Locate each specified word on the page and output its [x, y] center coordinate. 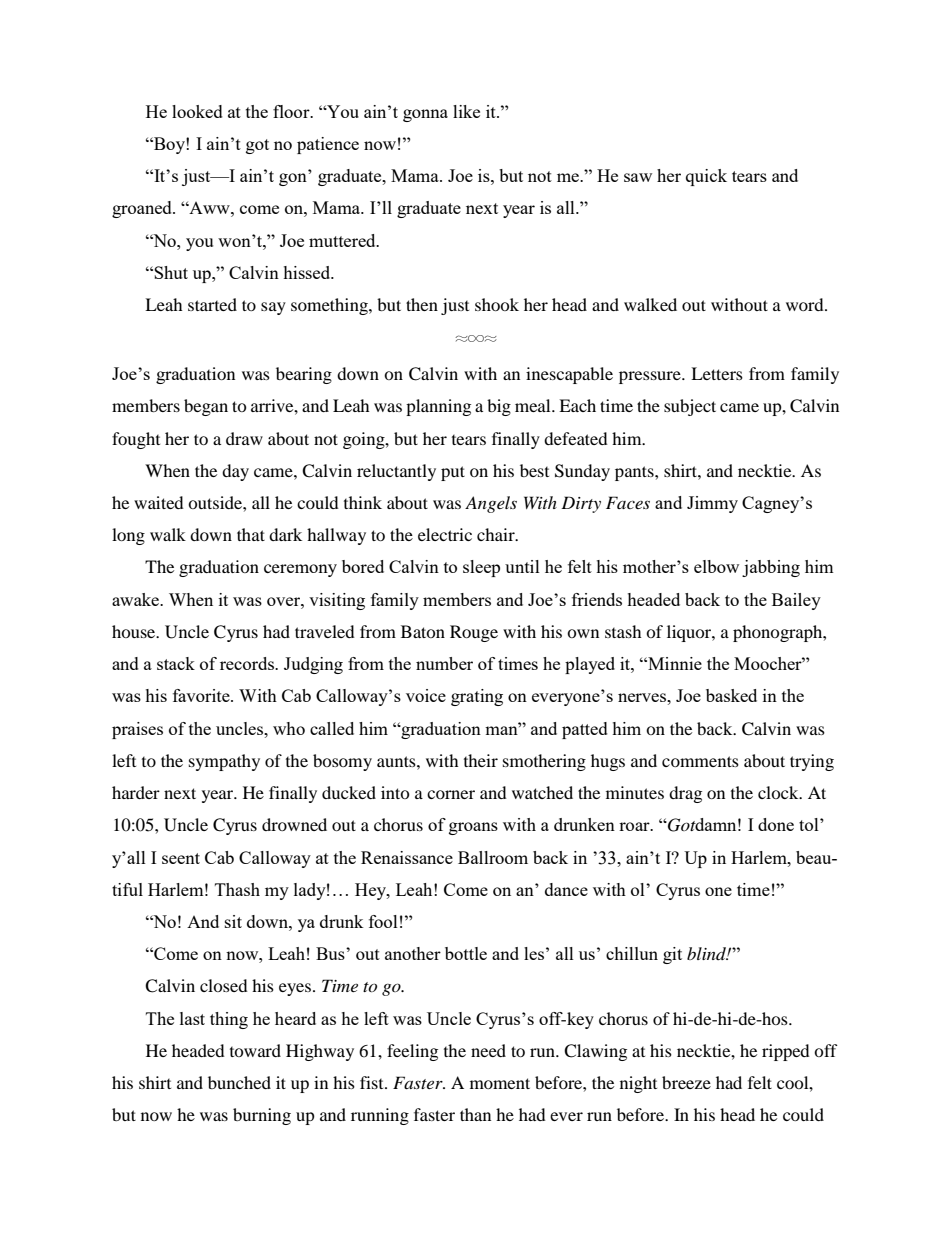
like [466, 111]
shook [497, 304]
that [251, 534]
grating [477, 697]
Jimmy [712, 504]
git [672, 955]
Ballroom [493, 857]
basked [731, 695]
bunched [239, 1082]
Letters [717, 373]
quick [706, 177]
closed [224, 985]
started [212, 304]
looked [197, 111]
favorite [202, 695]
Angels [491, 504]
